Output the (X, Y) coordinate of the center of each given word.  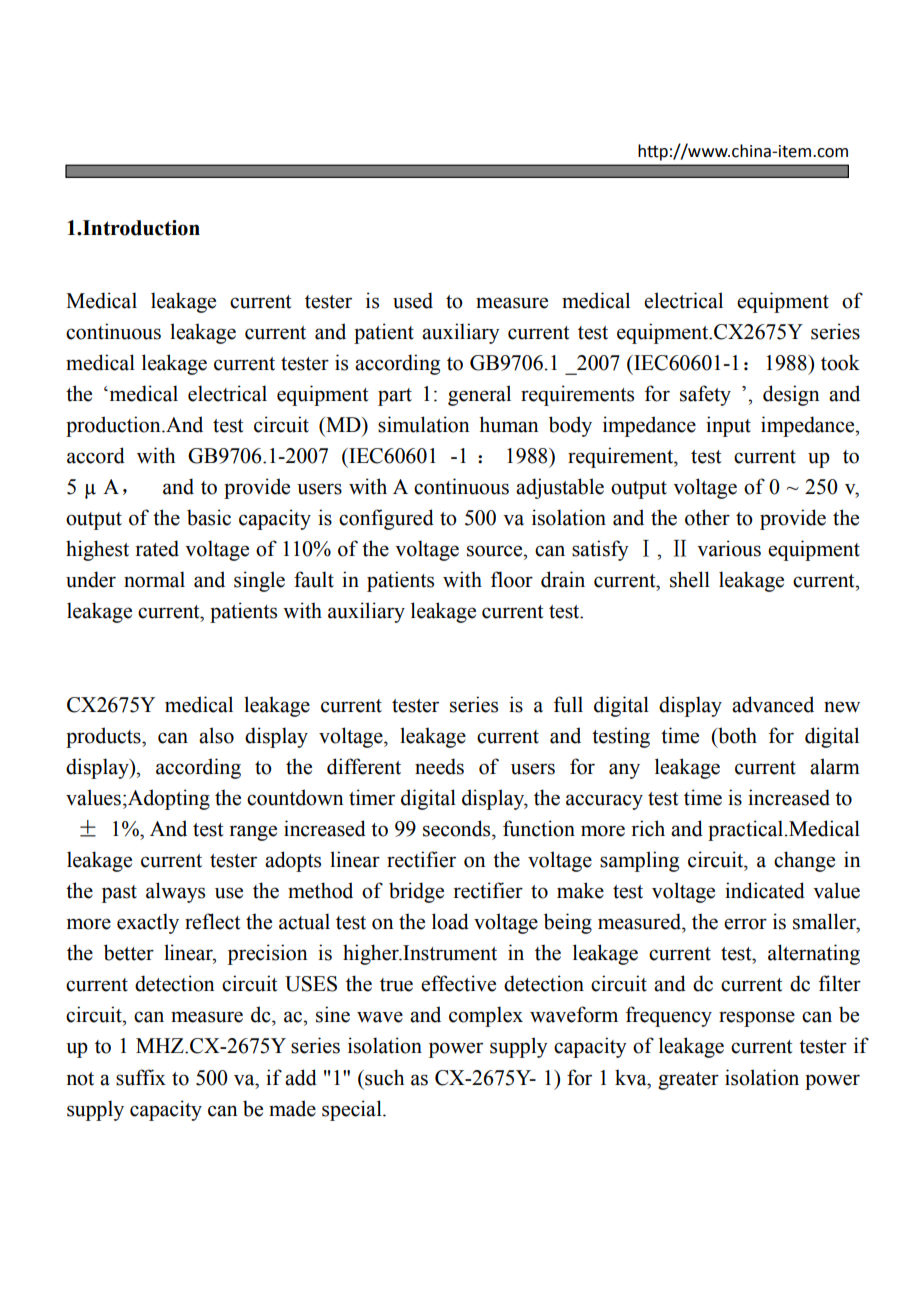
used (413, 300)
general (479, 395)
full (568, 704)
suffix (141, 1077)
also (216, 735)
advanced (773, 704)
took (840, 362)
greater (688, 1081)
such (383, 1077)
